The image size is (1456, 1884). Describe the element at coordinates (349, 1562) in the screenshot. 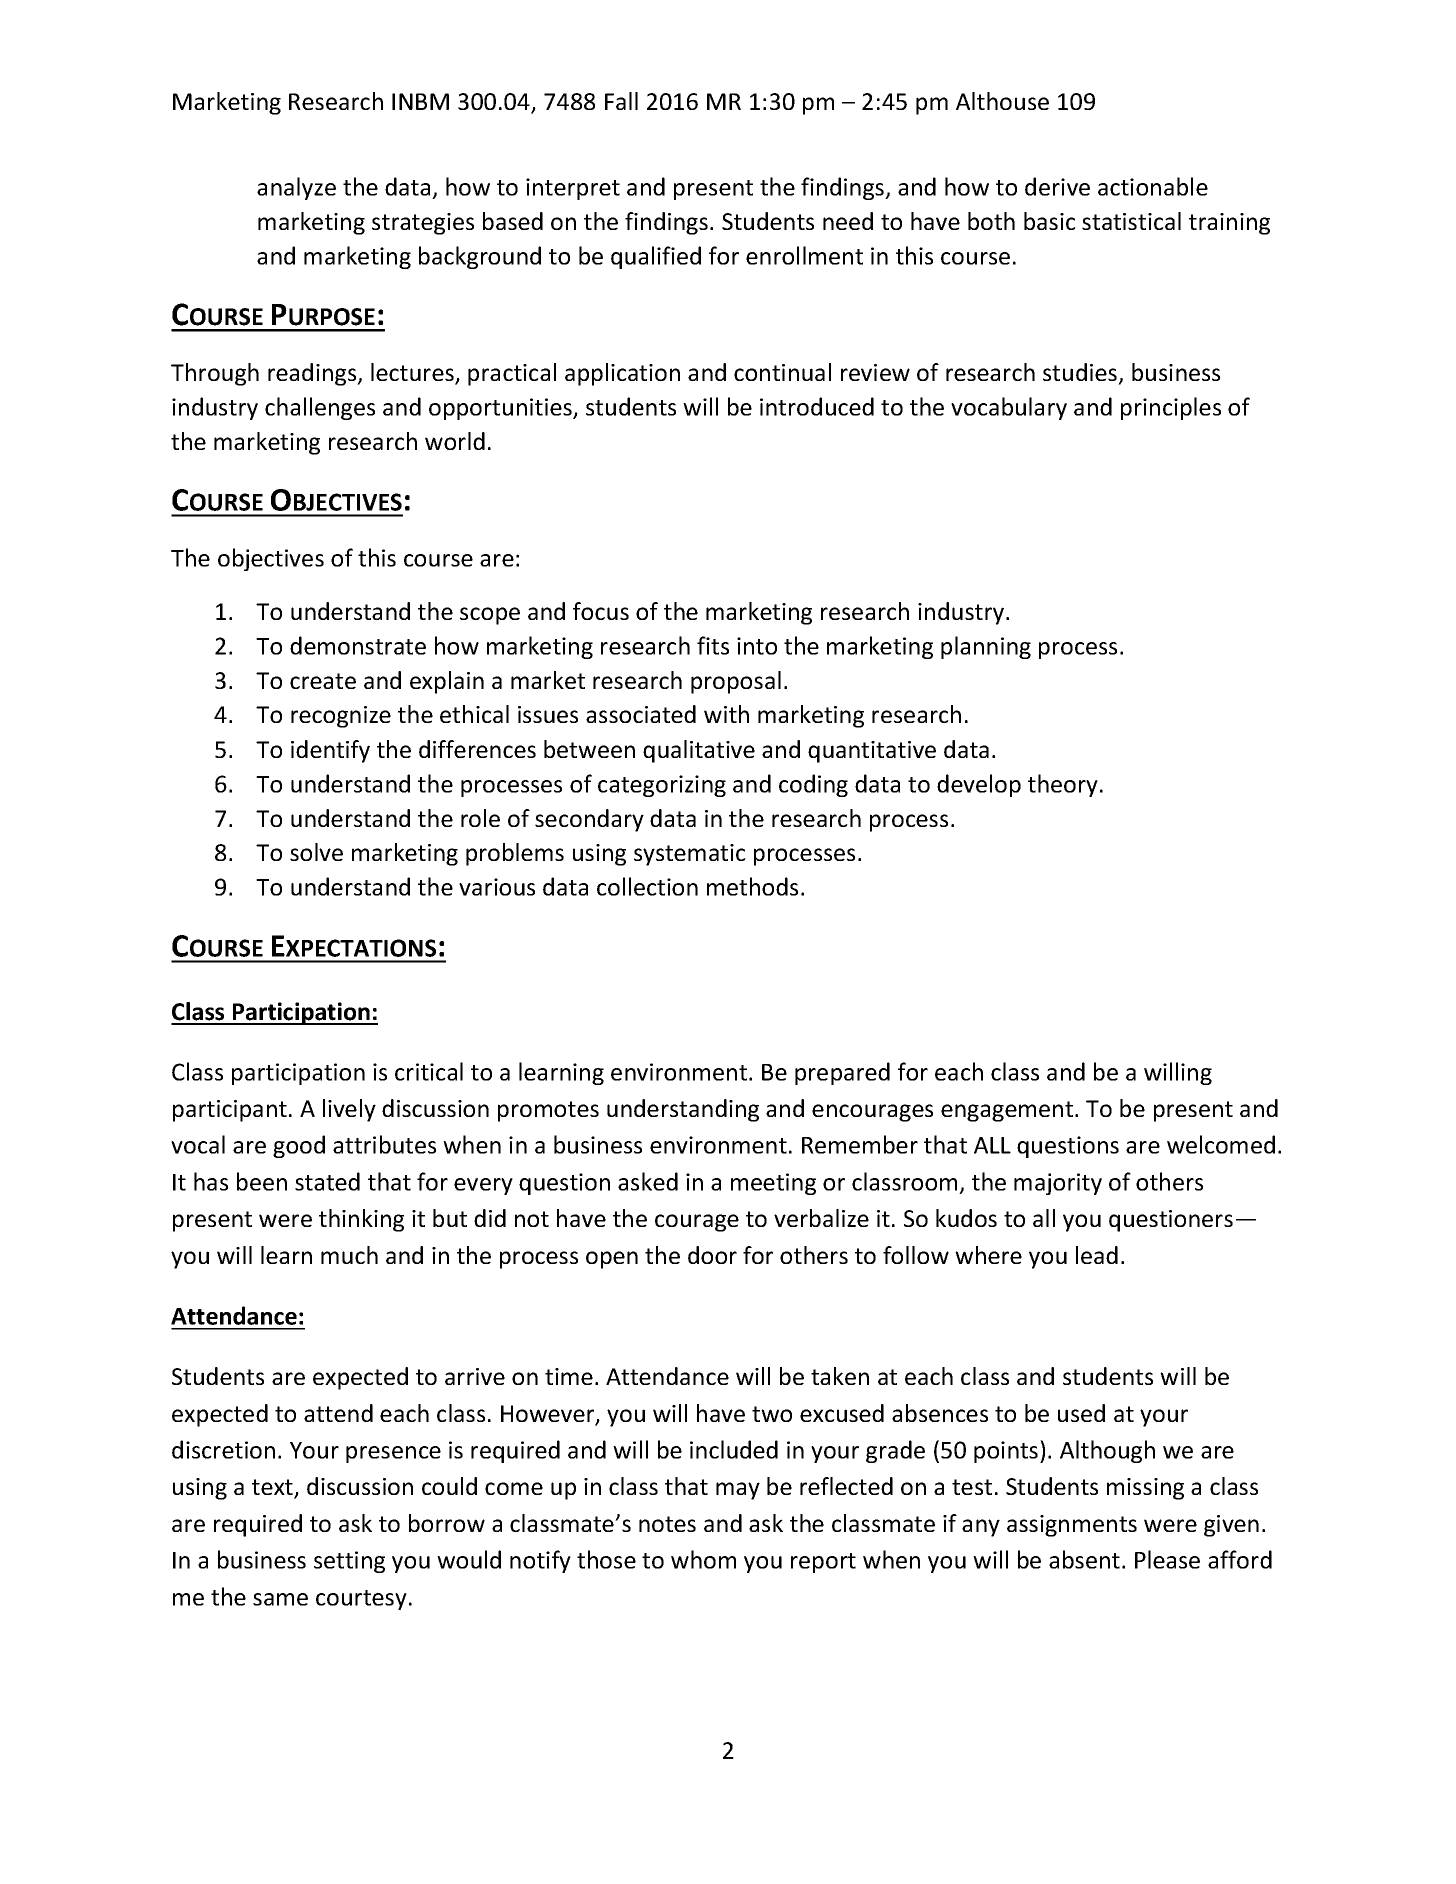

I see `setting` at that location.
